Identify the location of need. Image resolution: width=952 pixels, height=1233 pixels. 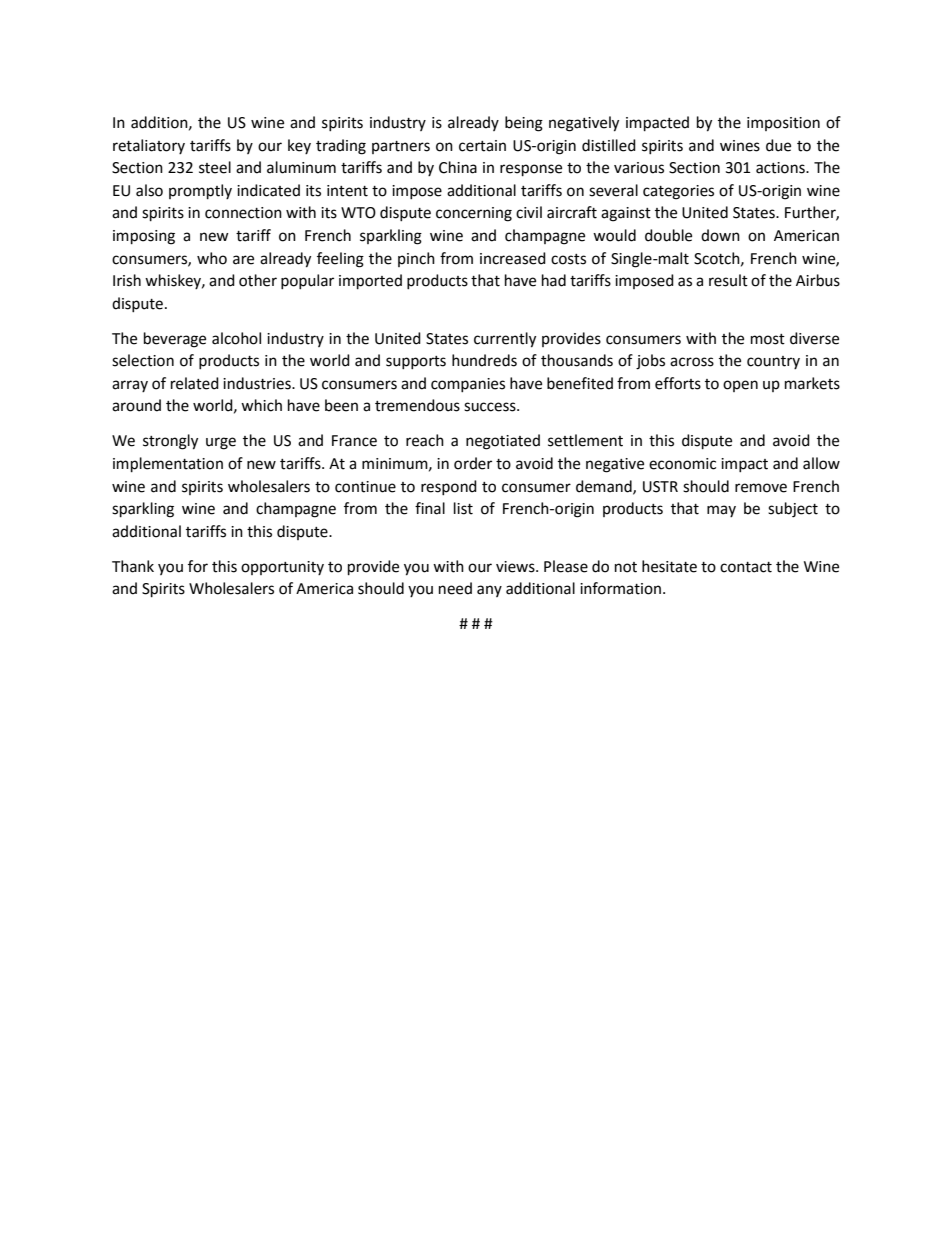
(455, 588).
